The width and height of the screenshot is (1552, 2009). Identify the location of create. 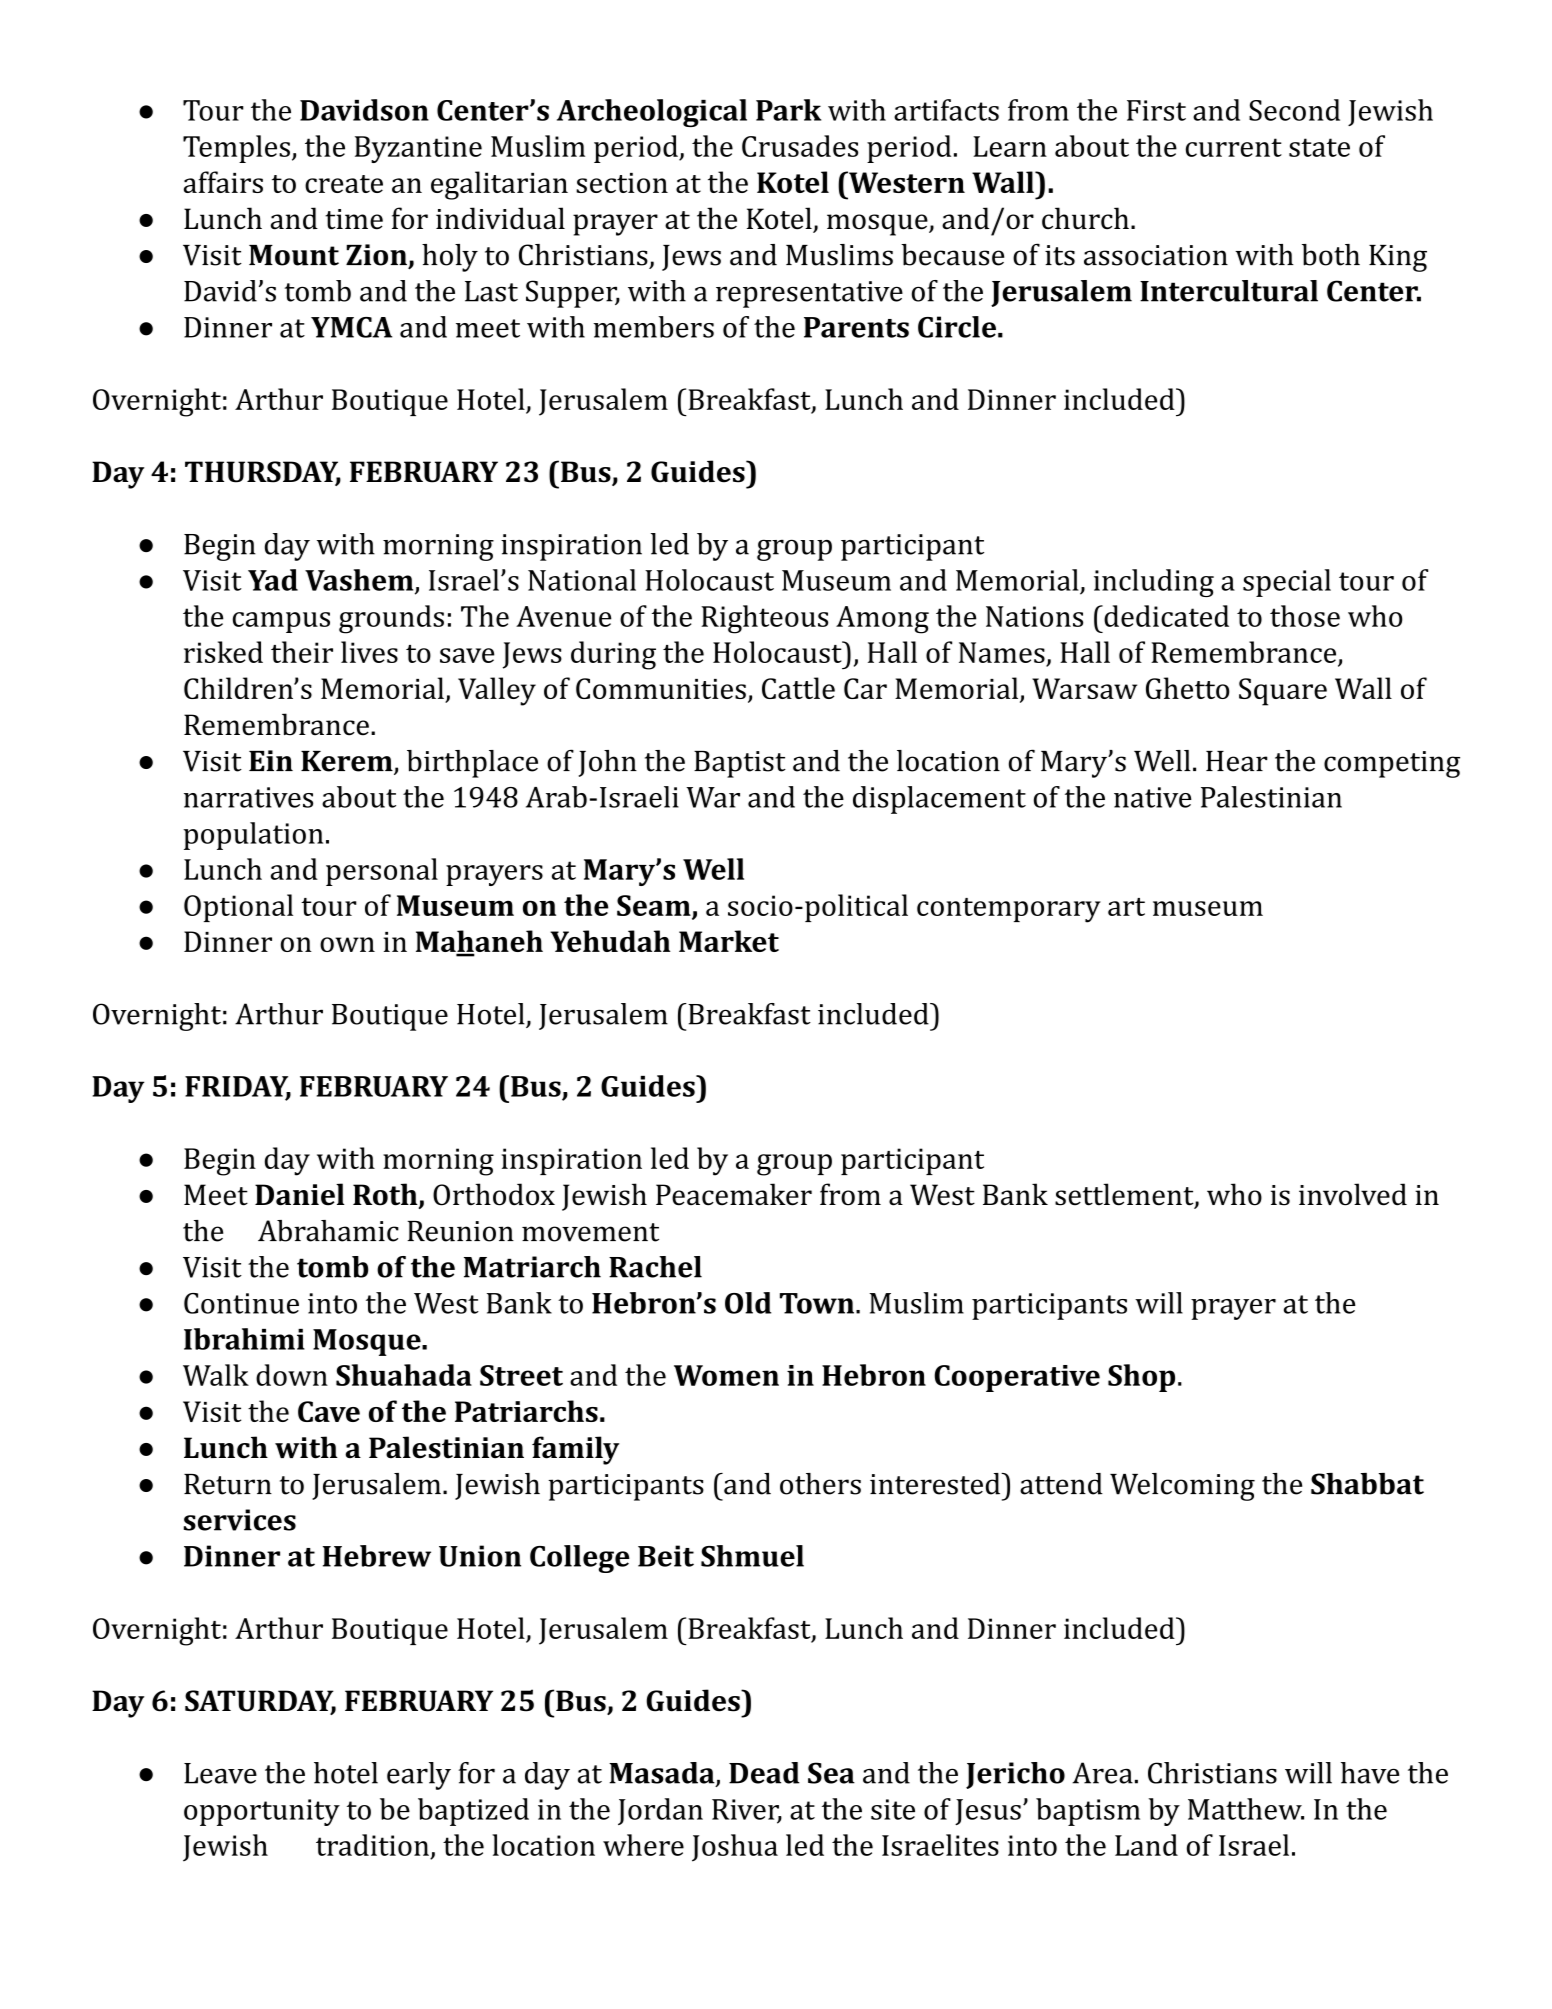
(344, 184).
